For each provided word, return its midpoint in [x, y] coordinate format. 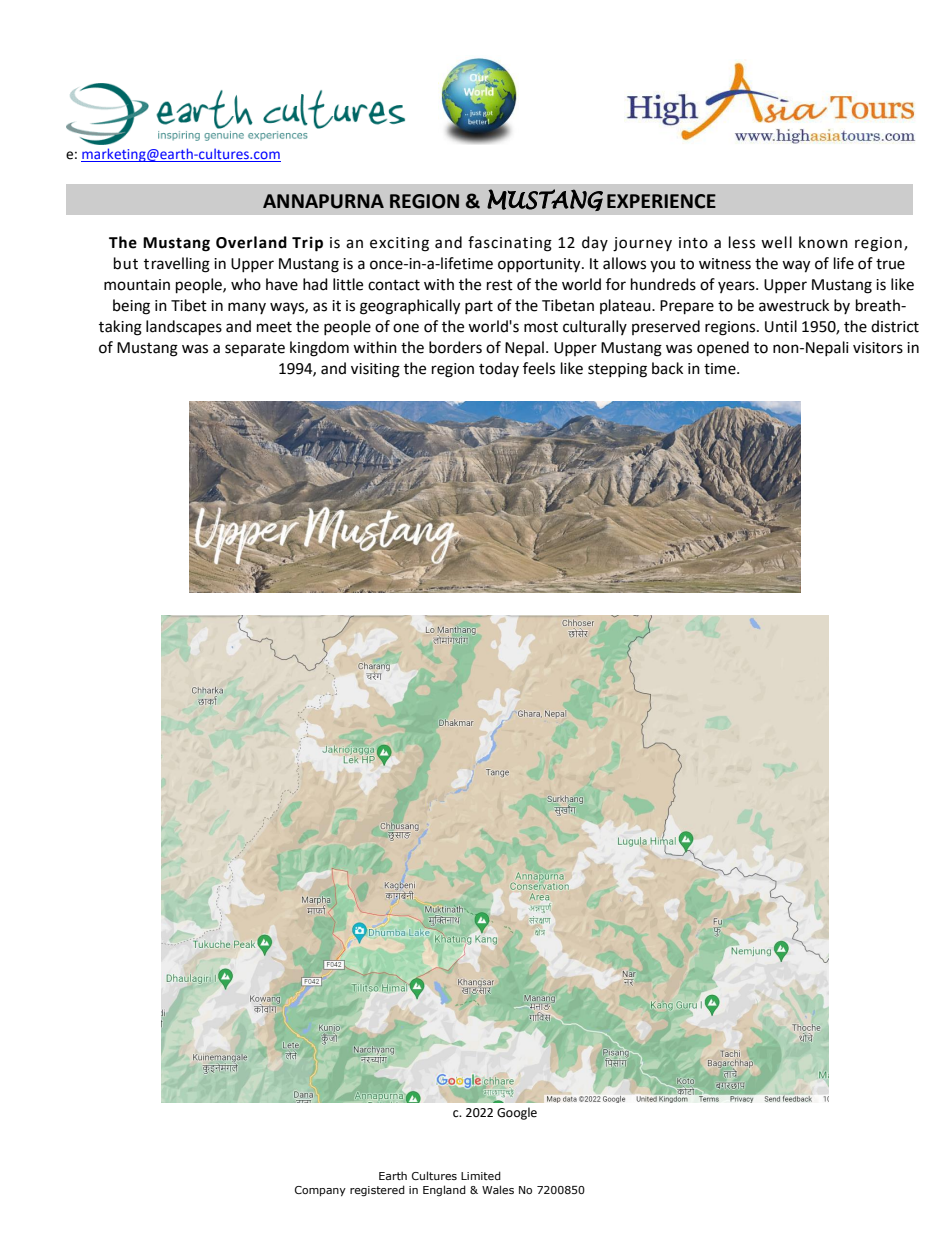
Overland [251, 242]
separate [255, 349]
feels [539, 368]
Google [517, 1113]
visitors [878, 348]
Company [320, 1191]
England [444, 1190]
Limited [481, 1175]
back [667, 368]
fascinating [510, 244]
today [499, 369]
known [823, 242]
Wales [498, 1189]
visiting [375, 370]
